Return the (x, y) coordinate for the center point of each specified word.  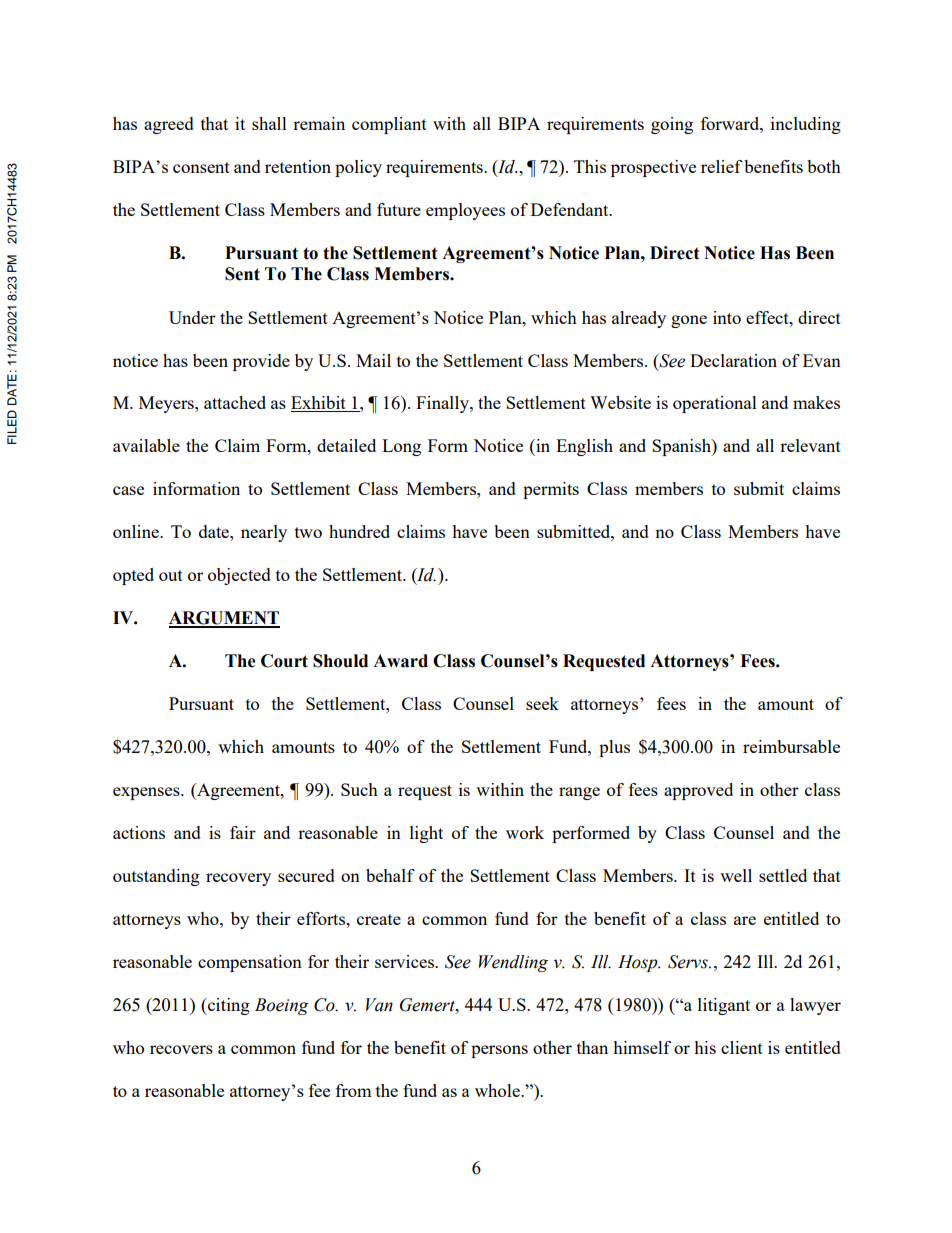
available (146, 445)
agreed (169, 125)
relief (721, 166)
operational (715, 404)
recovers (181, 1049)
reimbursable (791, 746)
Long (401, 447)
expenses (147, 793)
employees (465, 211)
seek (542, 703)
